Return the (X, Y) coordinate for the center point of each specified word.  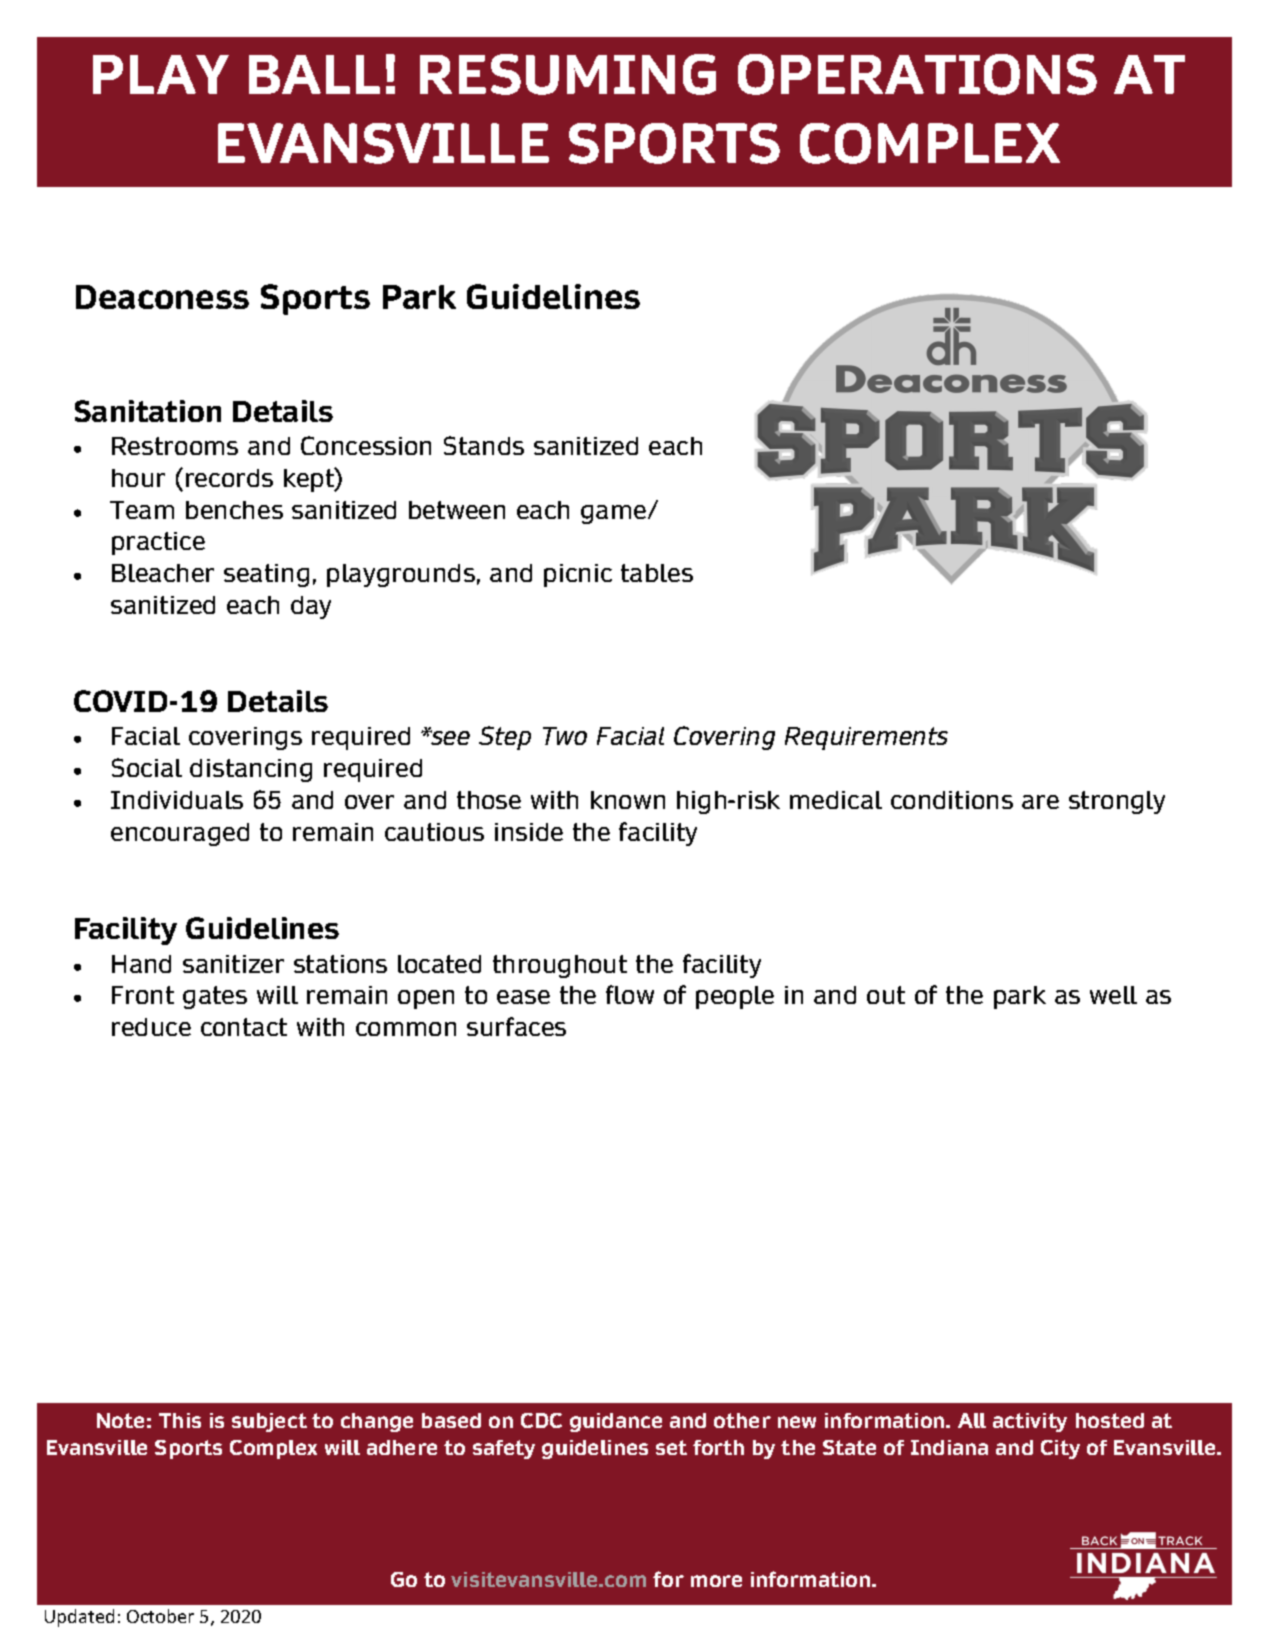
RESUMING (568, 74)
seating (266, 575)
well (1113, 995)
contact (244, 1027)
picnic (578, 575)
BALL (314, 74)
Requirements (866, 738)
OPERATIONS (917, 74)
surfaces (516, 1026)
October (160, 1616)
